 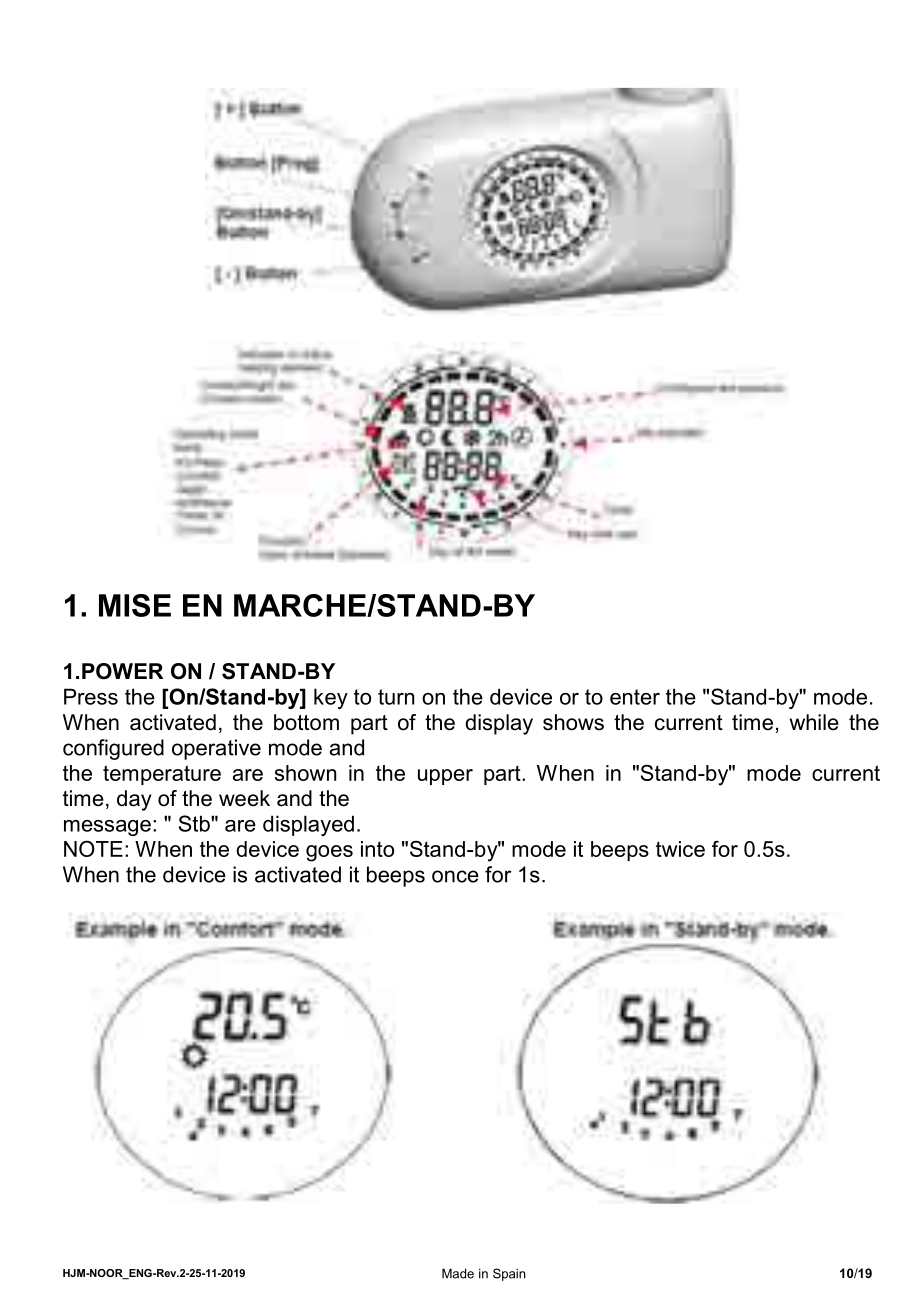 What do you see at coordinates (458, 1273) in the screenshot?
I see `Made` at bounding box center [458, 1273].
